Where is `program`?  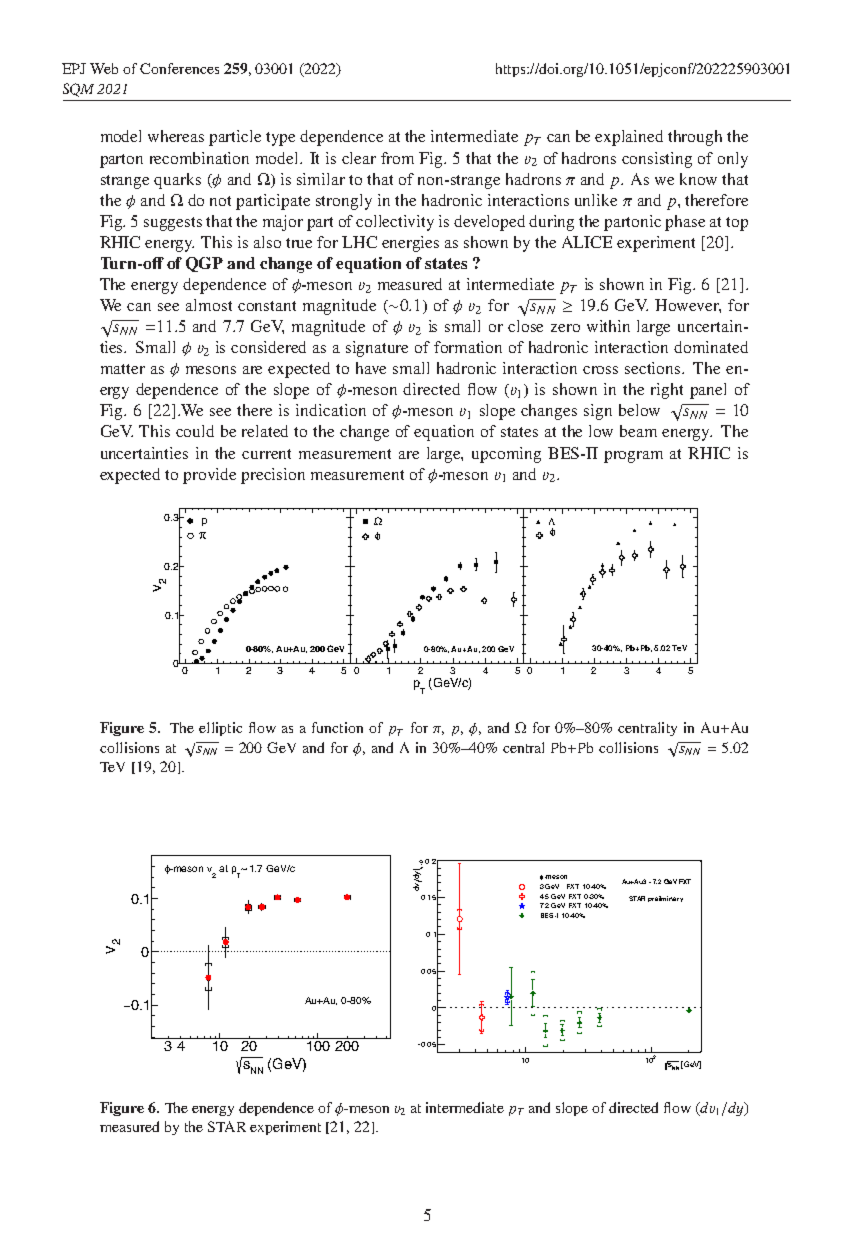 program is located at coordinates (633, 457).
